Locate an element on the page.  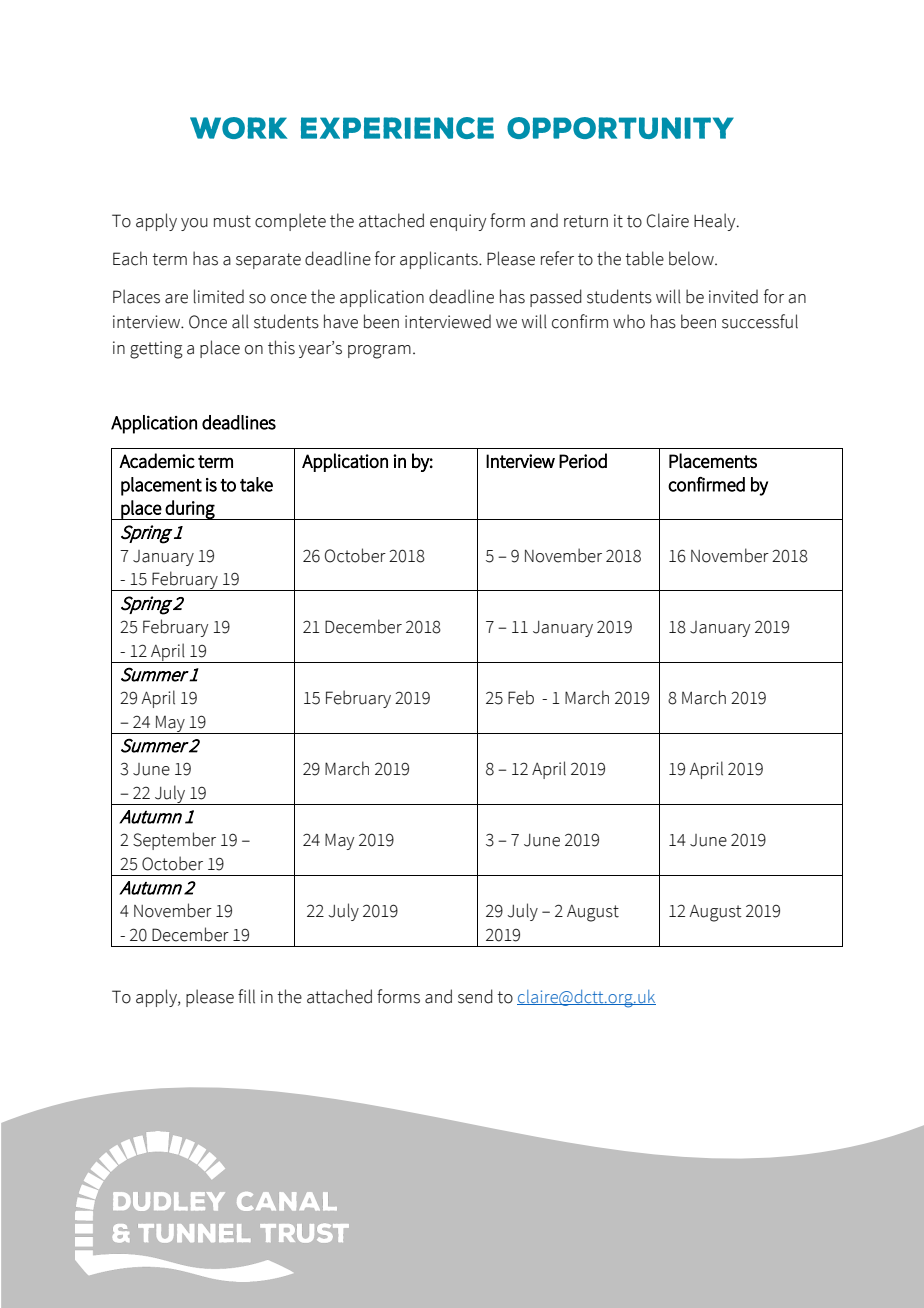
getting is located at coordinates (156, 350).
